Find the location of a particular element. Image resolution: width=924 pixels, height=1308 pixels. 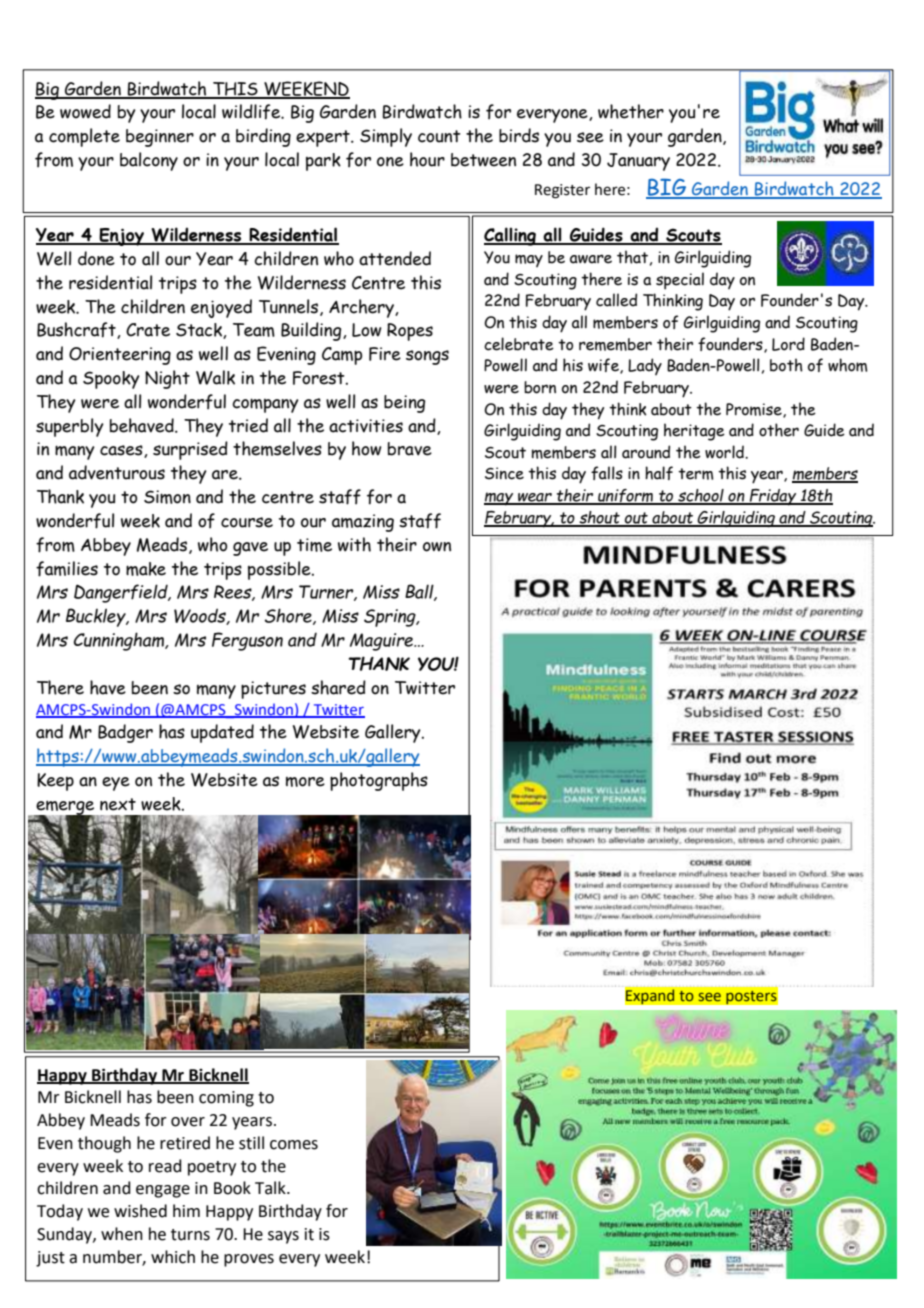

Maguire is located at coordinates (382, 642).
